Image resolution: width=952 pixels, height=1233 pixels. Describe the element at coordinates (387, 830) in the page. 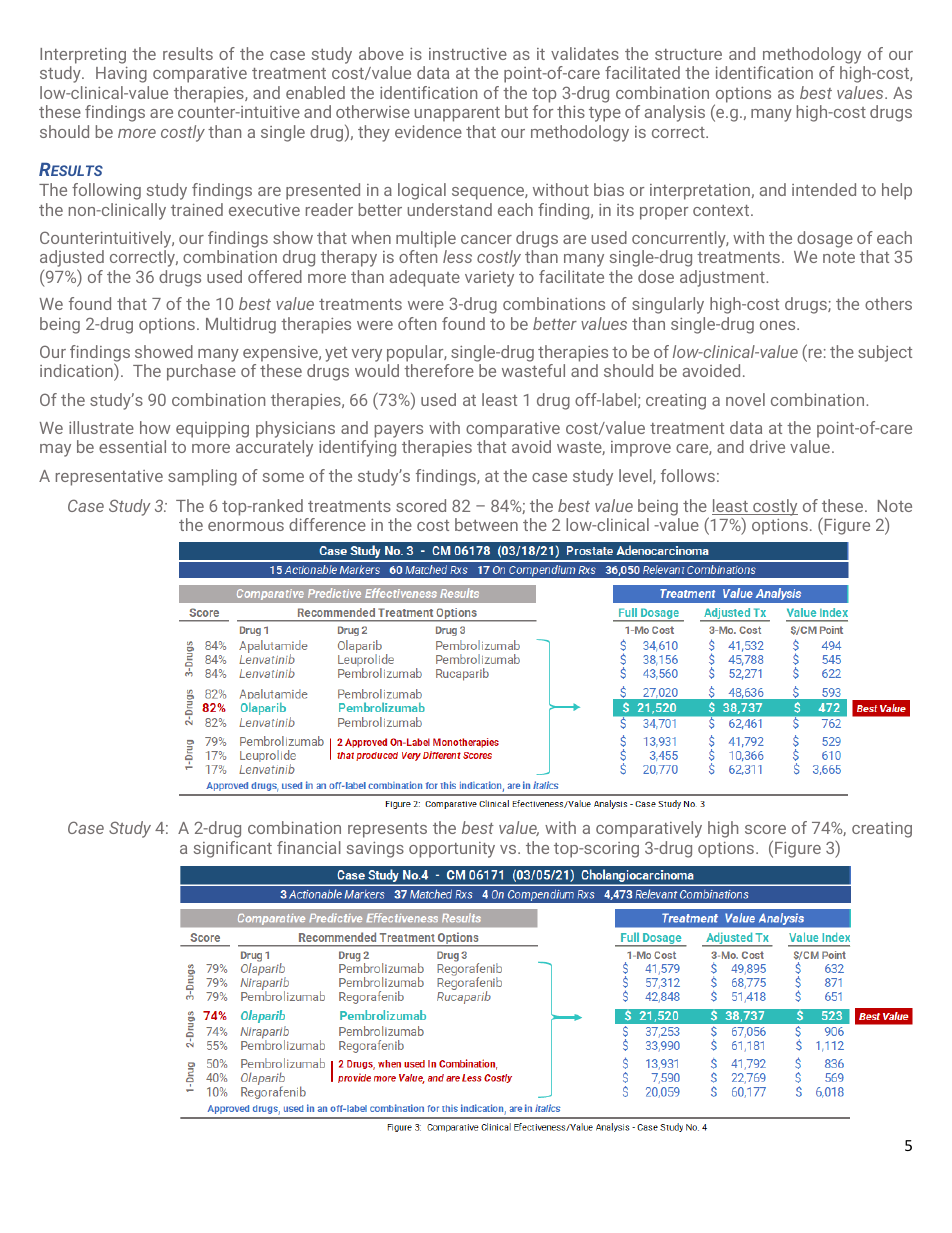

I see `represents` at that location.
